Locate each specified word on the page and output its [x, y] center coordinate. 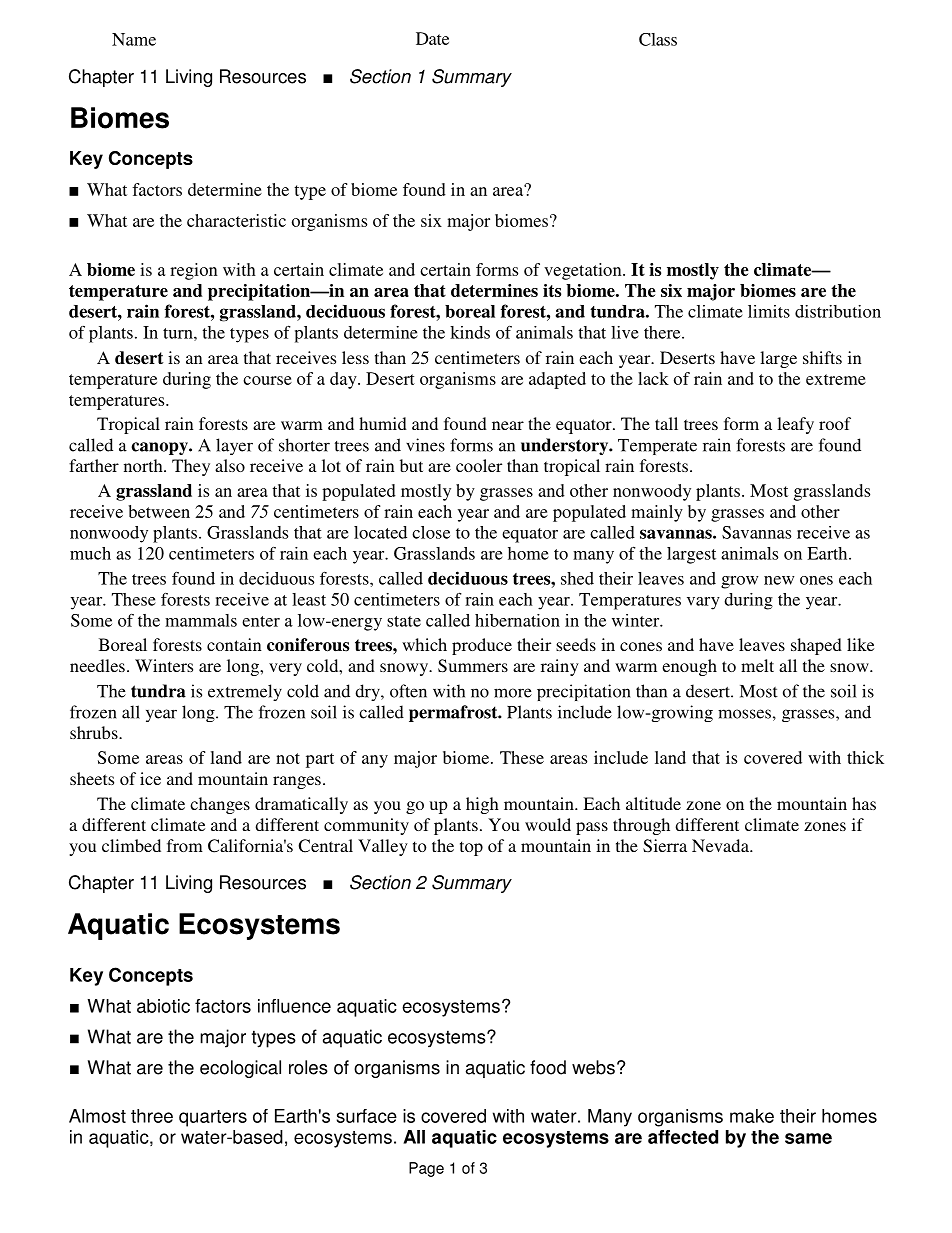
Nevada [721, 845]
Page [426, 1169]
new [779, 580]
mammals [201, 620]
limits [769, 311]
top [471, 848]
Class [658, 39]
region [194, 271]
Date [432, 38]
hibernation [517, 620]
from [185, 845]
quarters [213, 1118]
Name [134, 39]
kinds [470, 332]
